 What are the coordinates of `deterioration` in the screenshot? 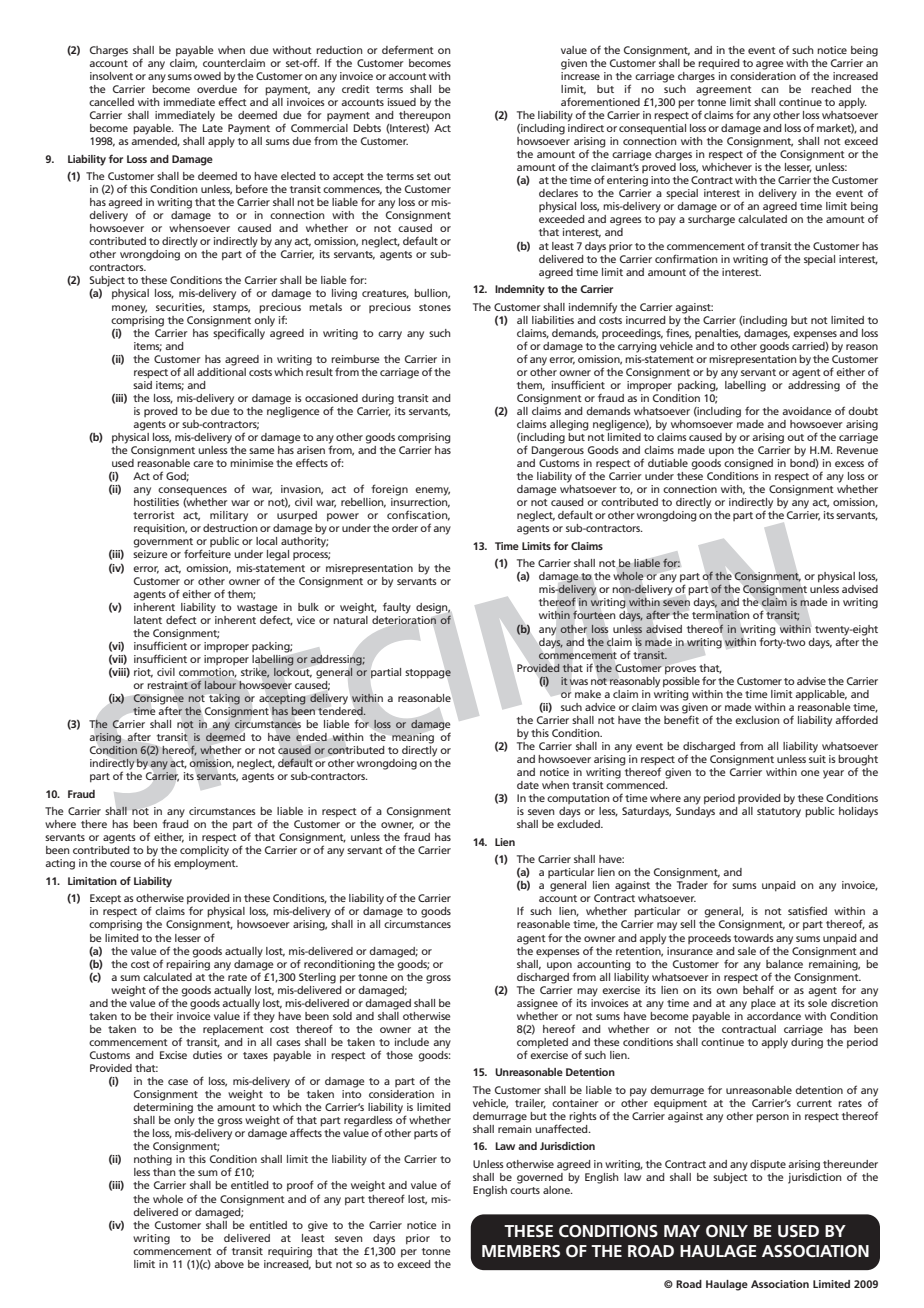 It's located at (405, 619).
